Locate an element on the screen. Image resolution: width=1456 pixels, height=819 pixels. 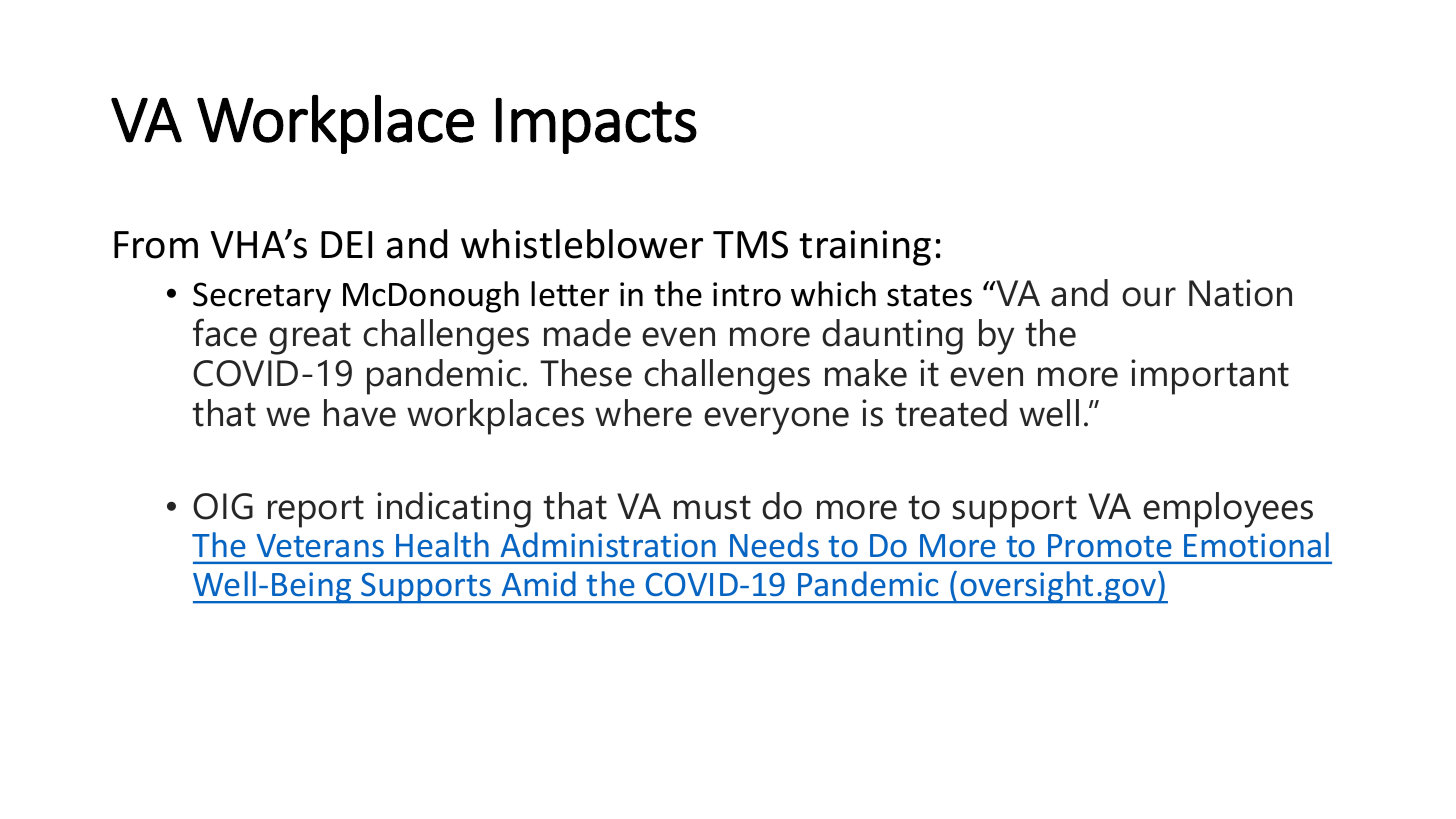
important is located at coordinates (1210, 377).
